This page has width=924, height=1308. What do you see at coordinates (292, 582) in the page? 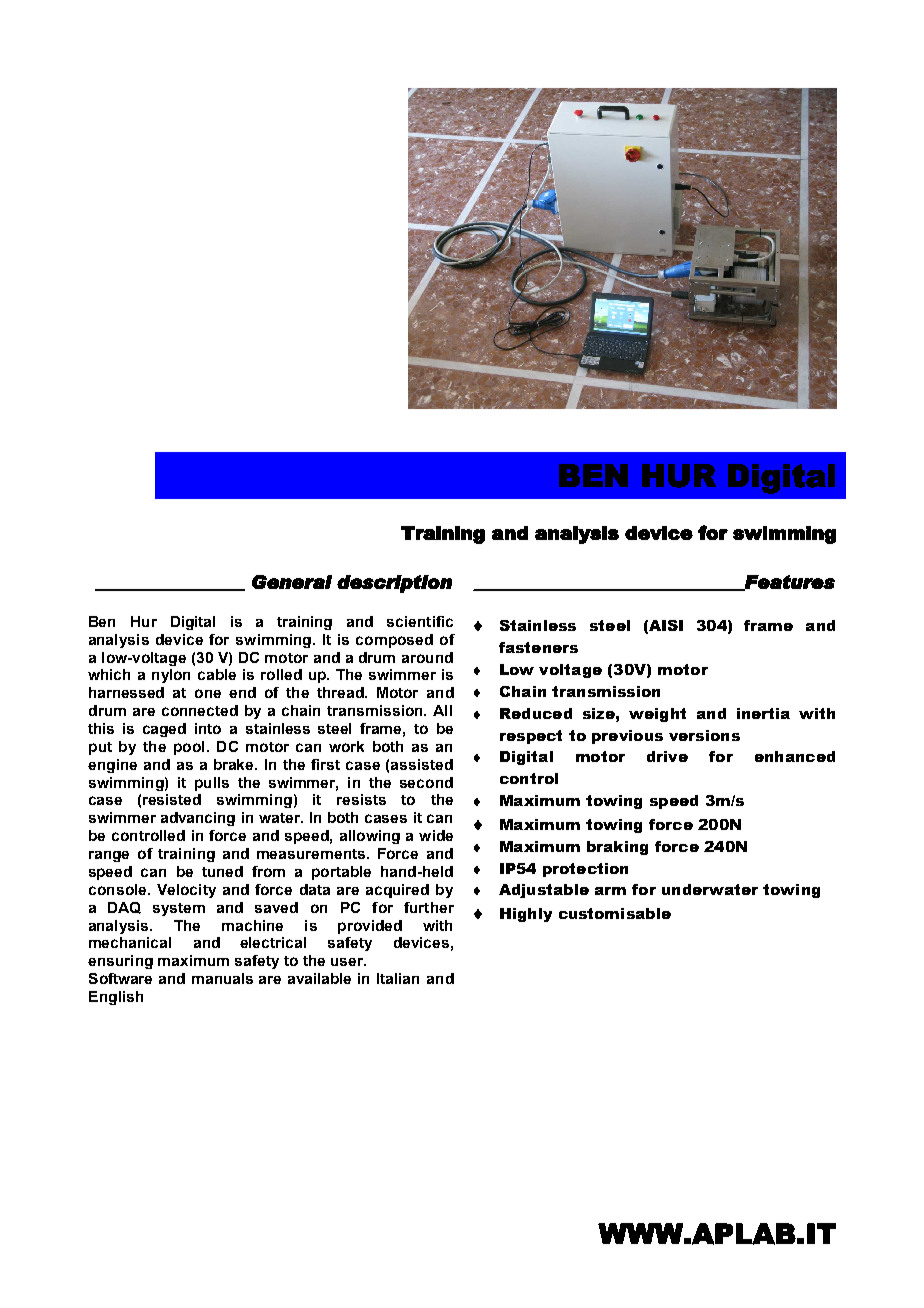
I see `General` at bounding box center [292, 582].
